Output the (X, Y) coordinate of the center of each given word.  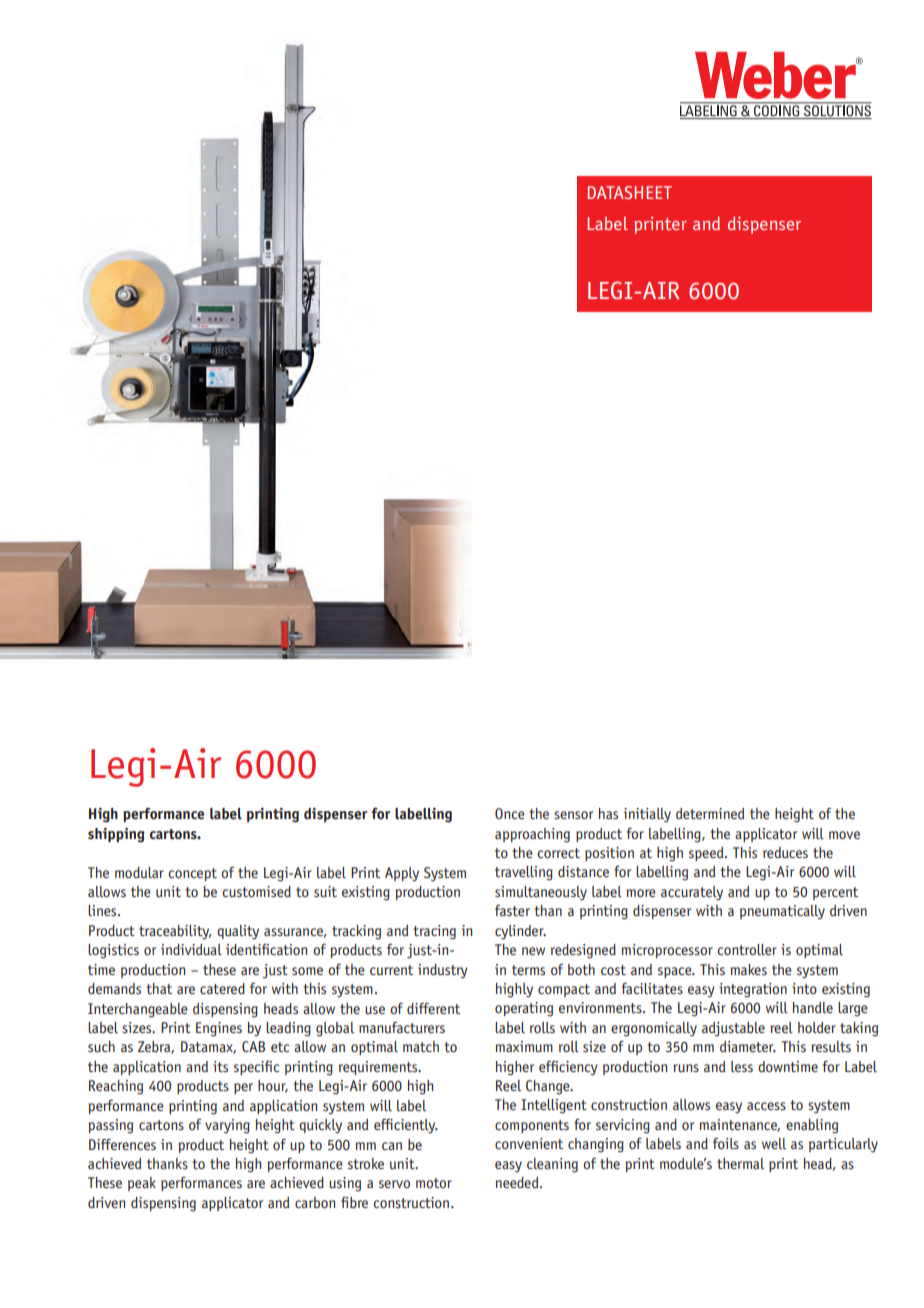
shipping (116, 835)
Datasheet (630, 192)
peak (142, 1184)
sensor (573, 815)
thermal (740, 1163)
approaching (532, 835)
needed (518, 1182)
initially (647, 815)
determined (710, 813)
